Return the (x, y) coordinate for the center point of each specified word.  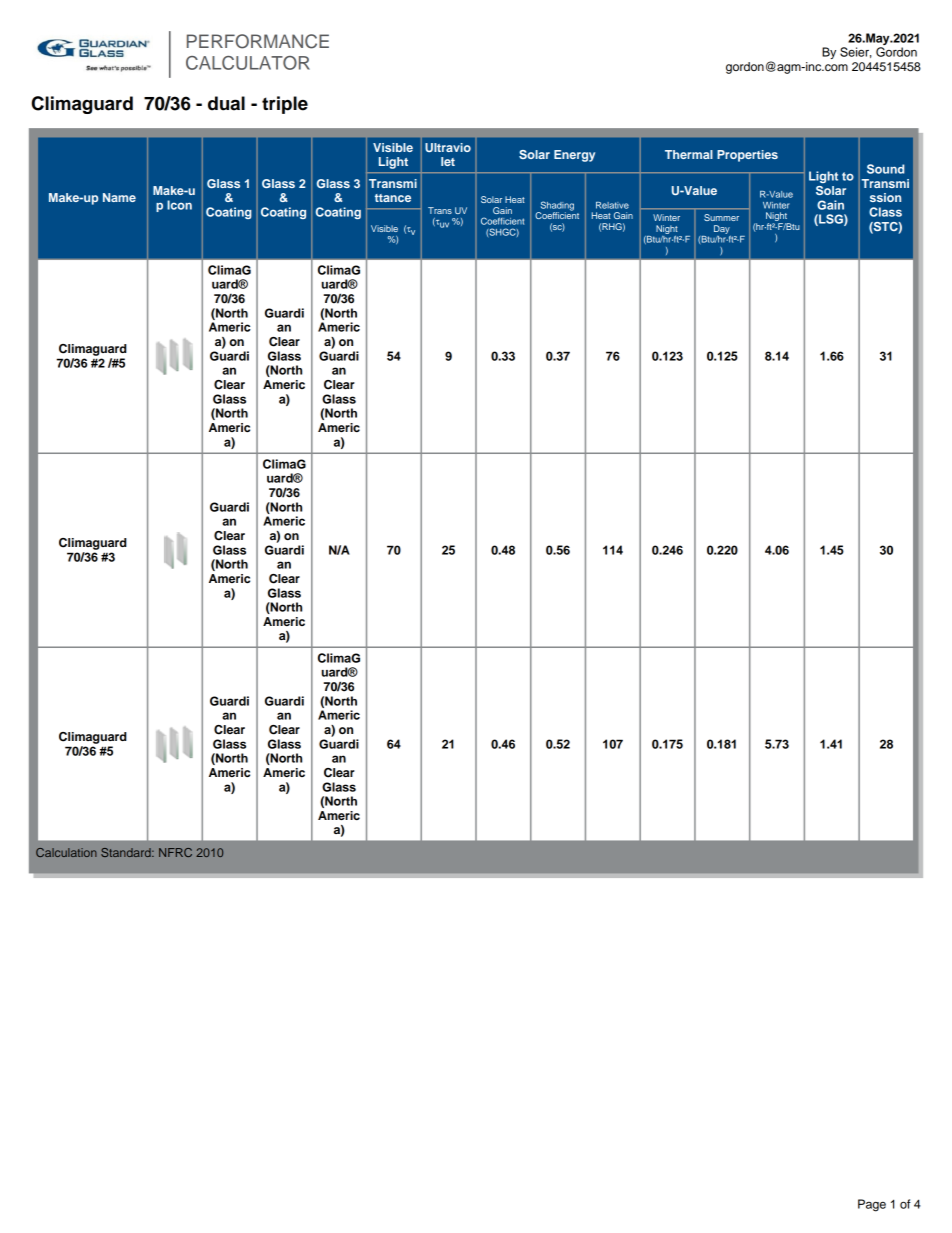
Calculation (66, 852)
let (448, 161)
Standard (127, 852)
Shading (556, 207)
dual (226, 103)
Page (872, 1205)
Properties (747, 156)
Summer (721, 217)
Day (722, 229)
